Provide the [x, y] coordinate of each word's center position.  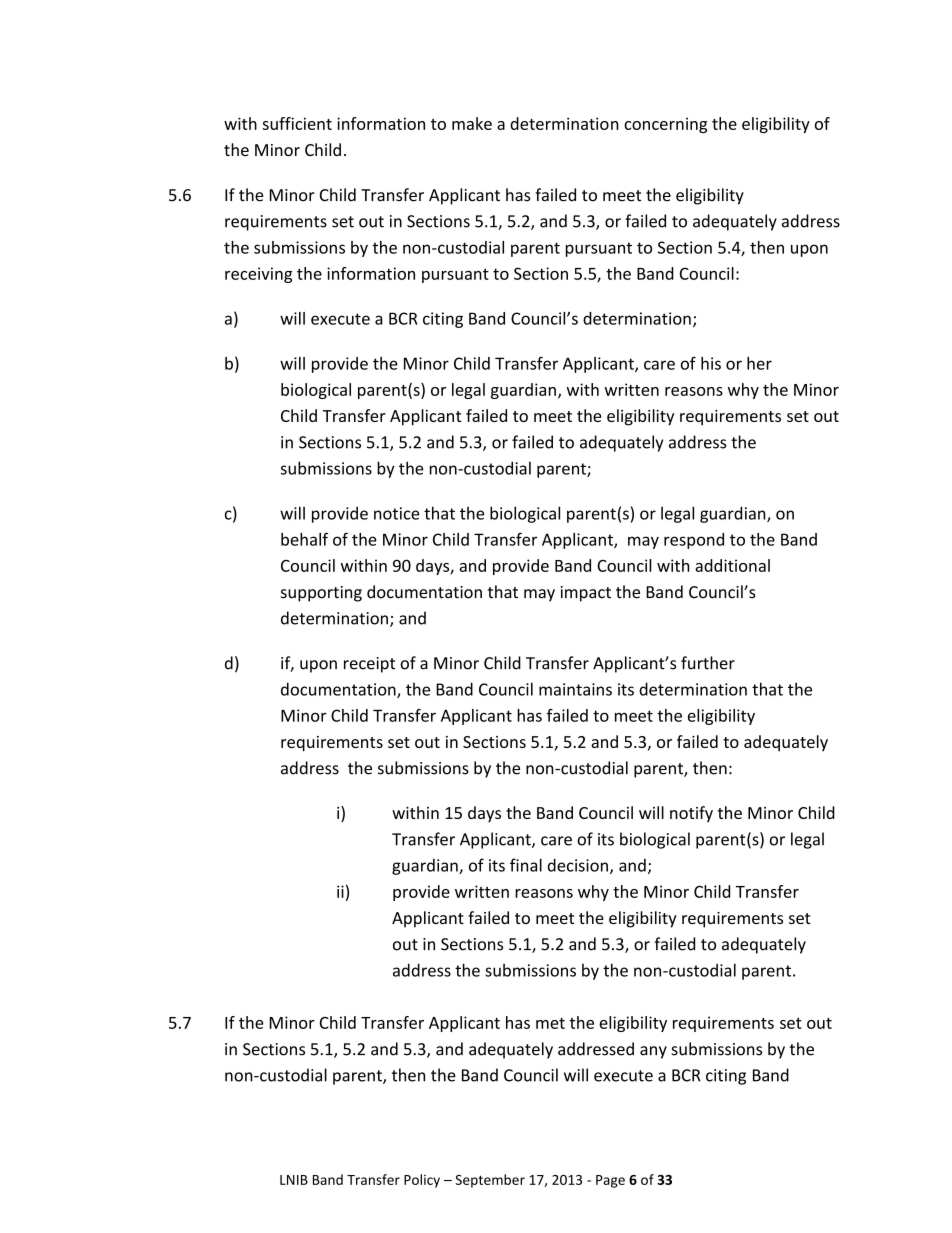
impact [586, 594]
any [653, 1052]
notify [691, 814]
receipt [369, 665]
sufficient [297, 123]
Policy [422, 1181]
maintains [575, 689]
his [711, 363]
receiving [258, 275]
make [472, 123]
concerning [665, 125]
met [550, 1023]
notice [397, 513]
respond [694, 541]
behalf [304, 539]
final [526, 865]
